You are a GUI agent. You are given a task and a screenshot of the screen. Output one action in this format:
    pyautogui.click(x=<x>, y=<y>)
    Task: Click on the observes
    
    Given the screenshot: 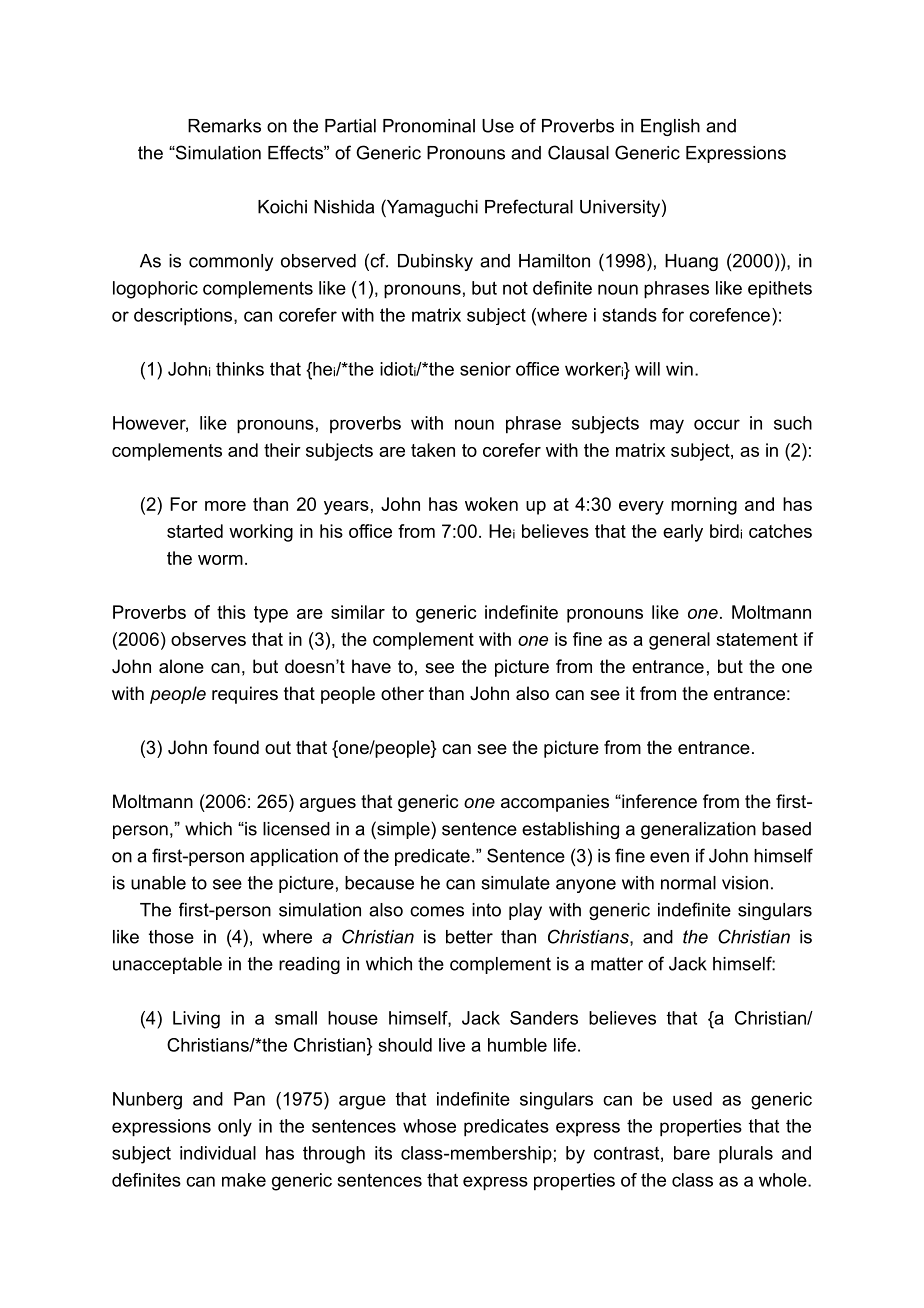 What is the action you would take?
    pyautogui.click(x=208, y=639)
